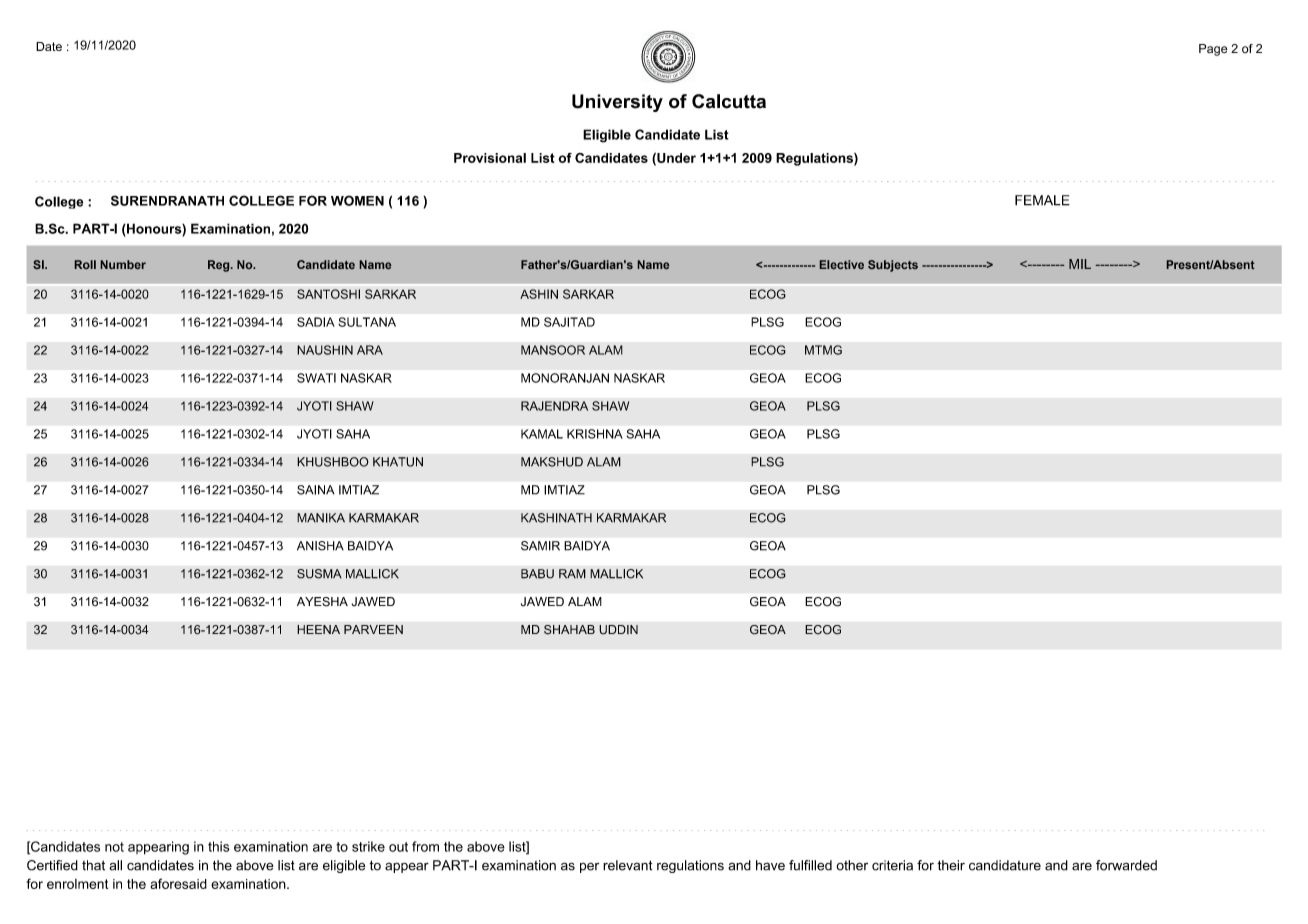 This image has width=1308, height=924. I want to click on KAMAL, so click(542, 434).
